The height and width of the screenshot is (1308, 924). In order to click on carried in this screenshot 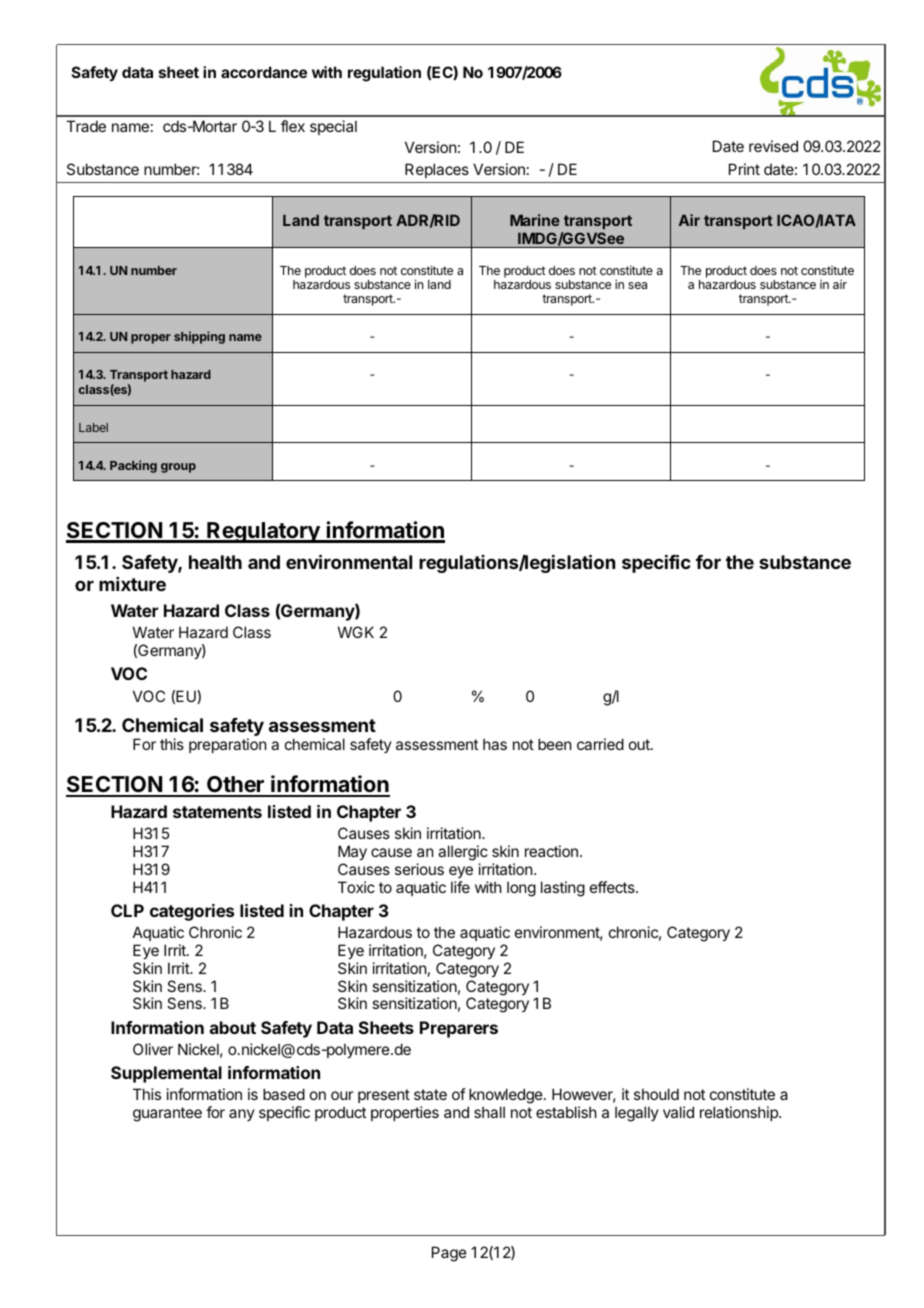, I will do `click(600, 744)`.
